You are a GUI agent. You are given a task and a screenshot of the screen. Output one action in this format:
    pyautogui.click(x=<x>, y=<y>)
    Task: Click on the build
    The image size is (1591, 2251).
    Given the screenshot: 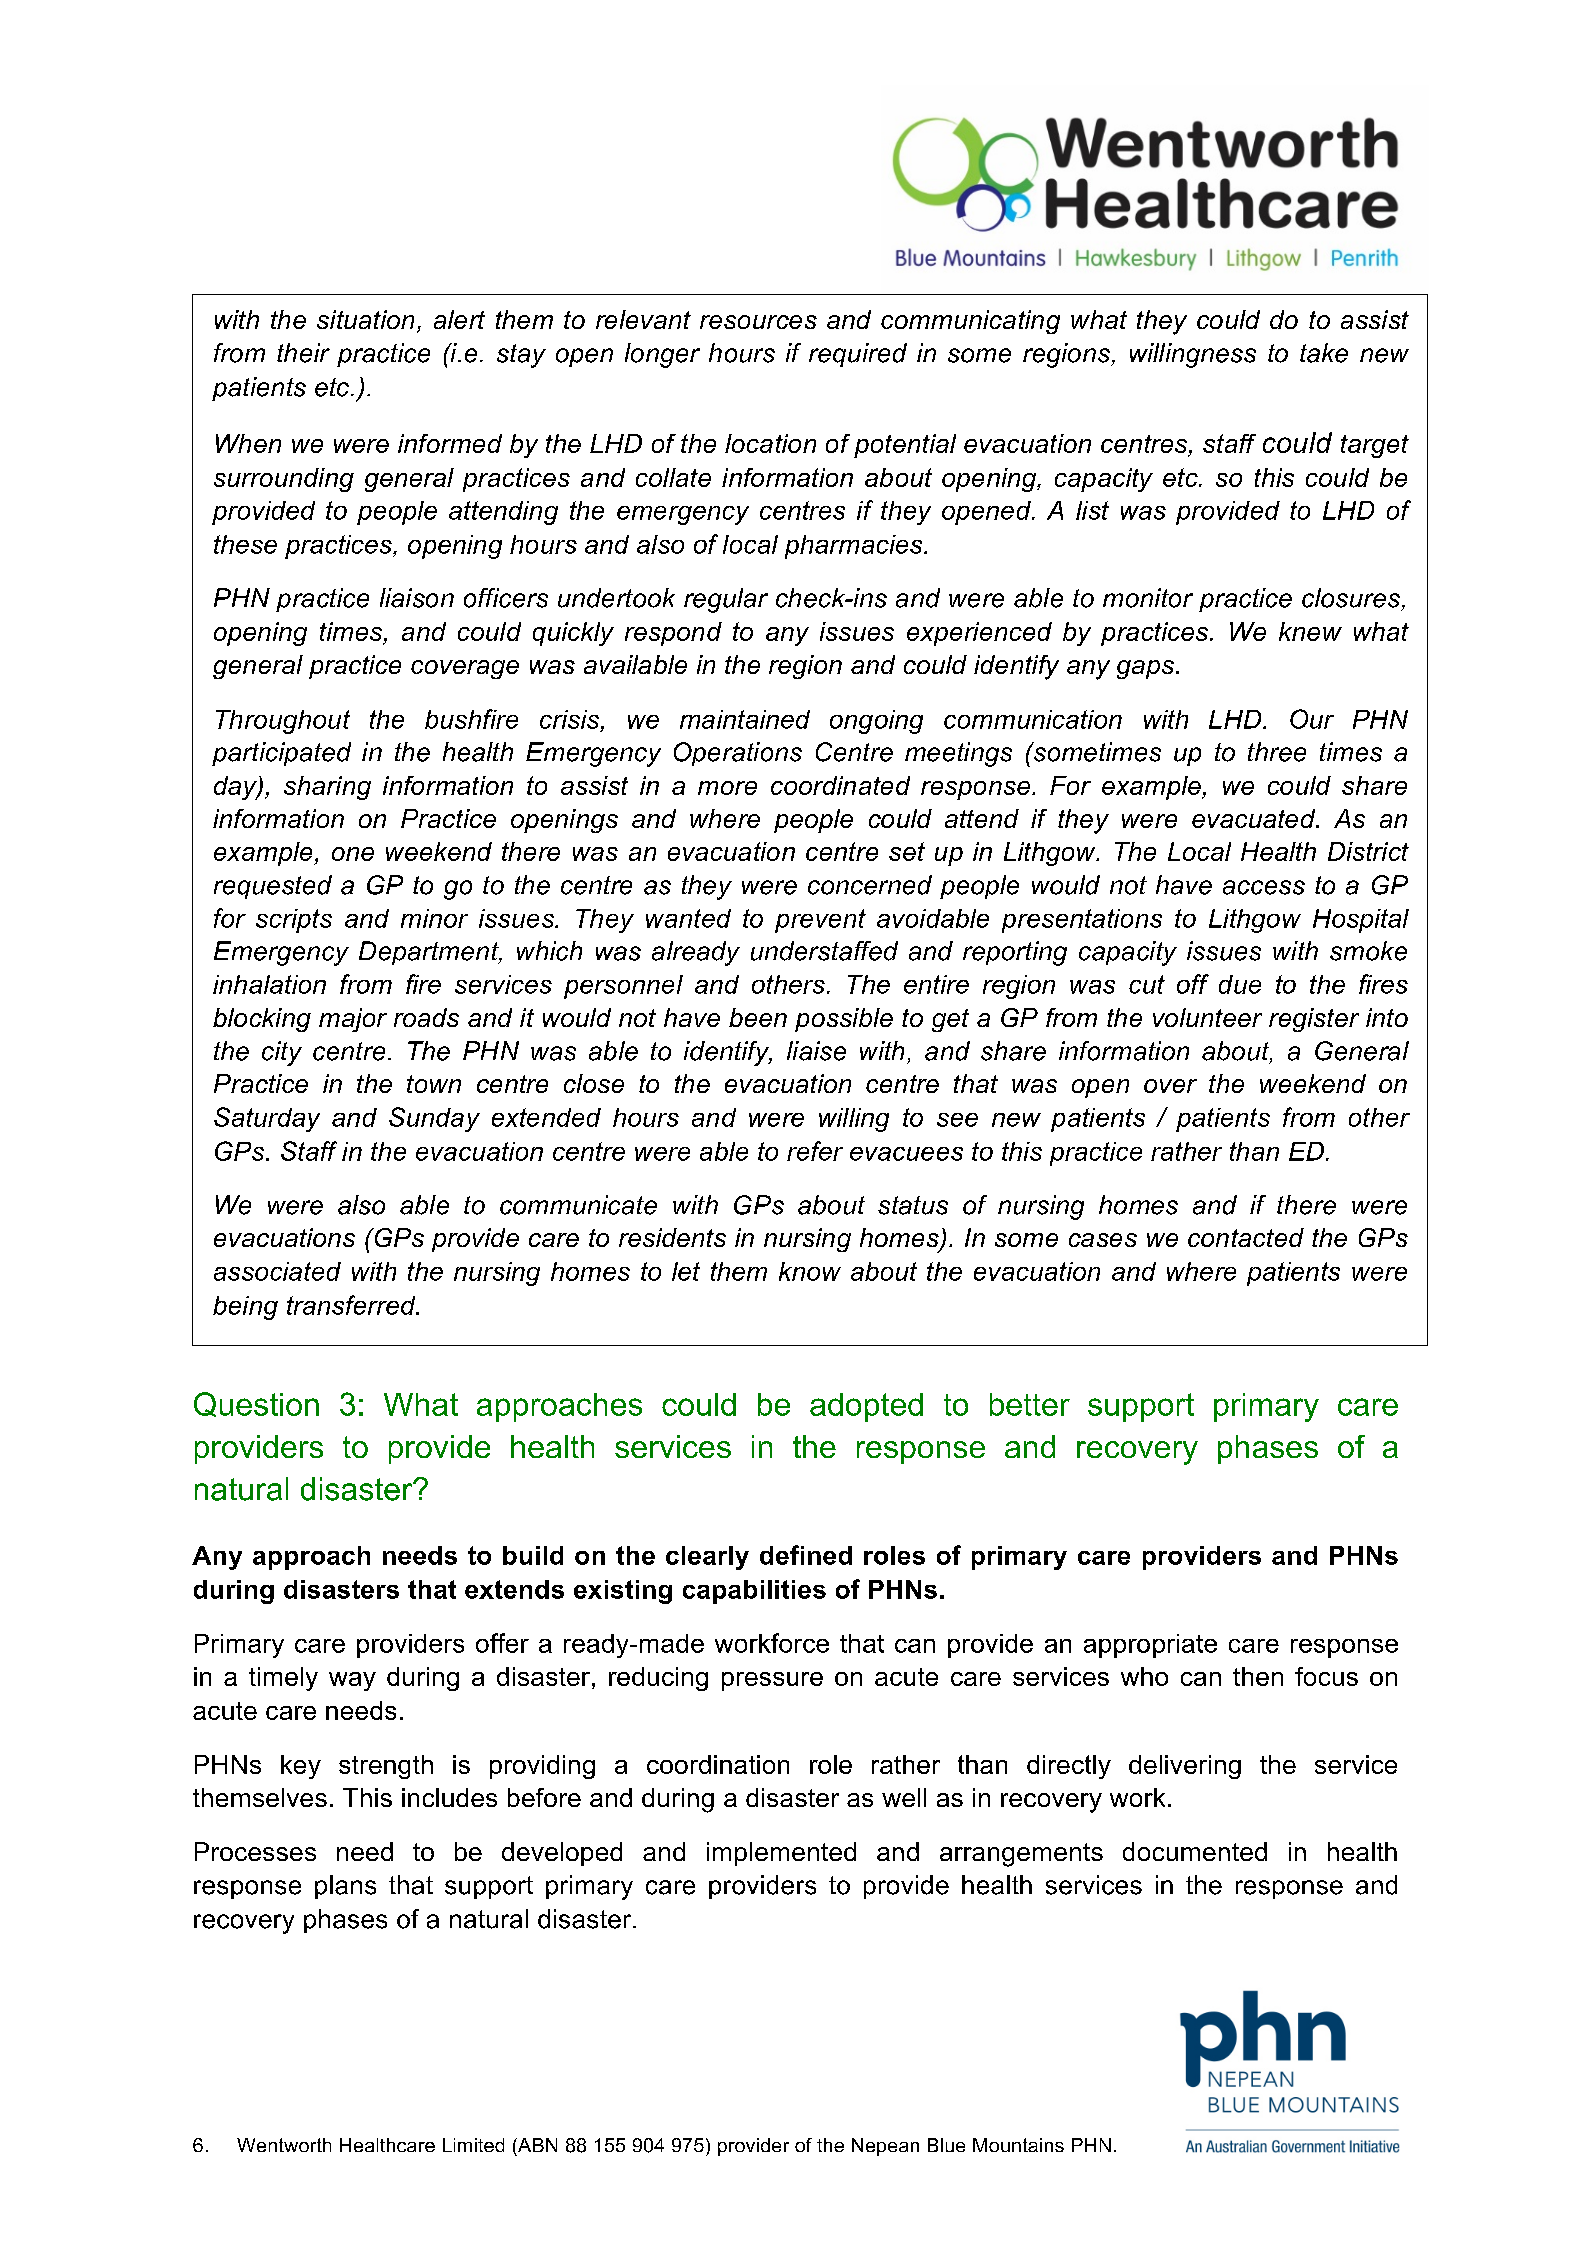 What is the action you would take?
    pyautogui.click(x=533, y=1555)
